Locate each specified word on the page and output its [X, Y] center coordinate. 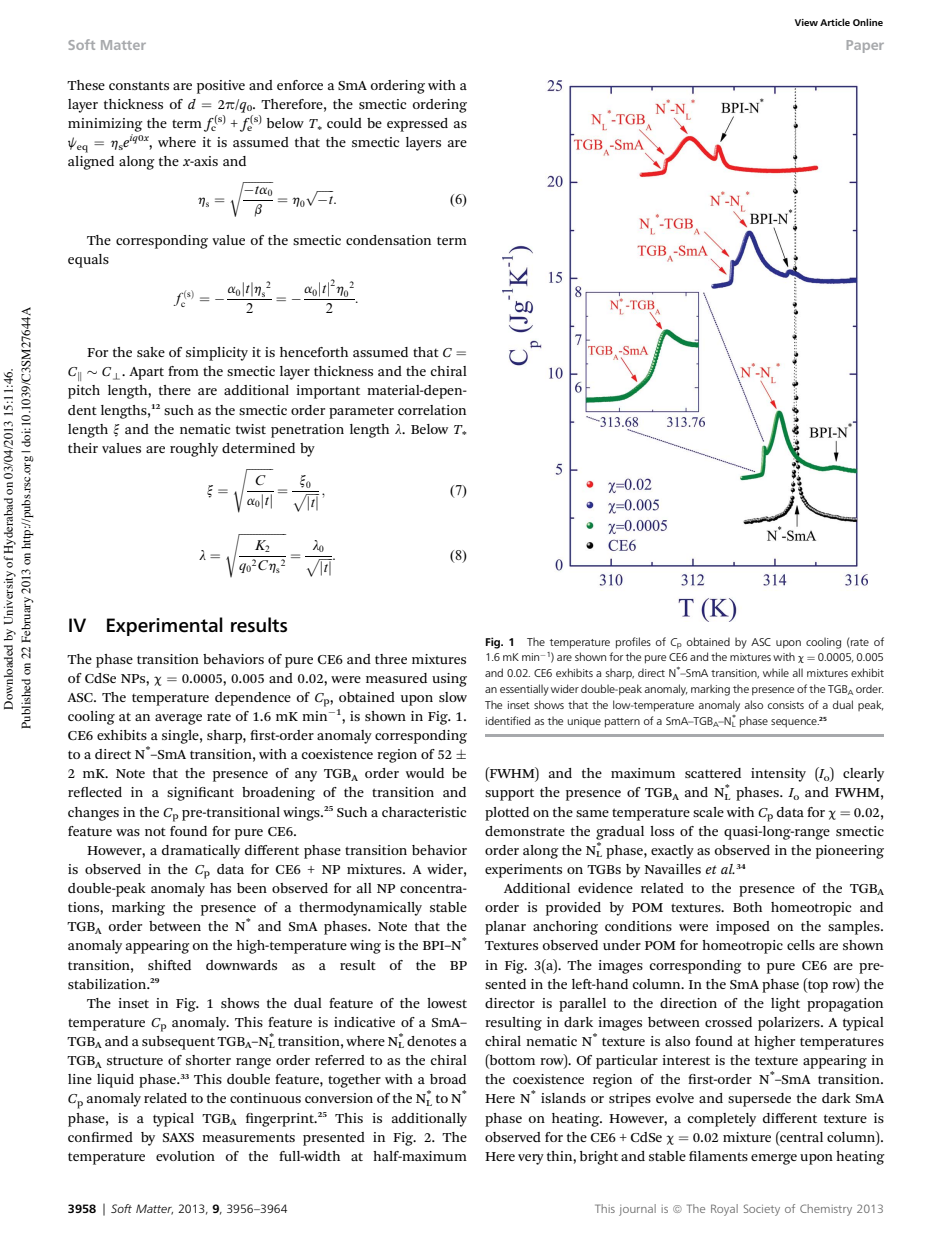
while [776, 672]
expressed [417, 125]
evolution [185, 1156]
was [128, 832]
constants [139, 85]
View [806, 22]
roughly [194, 450]
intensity [778, 775]
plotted [507, 814]
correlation [432, 410]
